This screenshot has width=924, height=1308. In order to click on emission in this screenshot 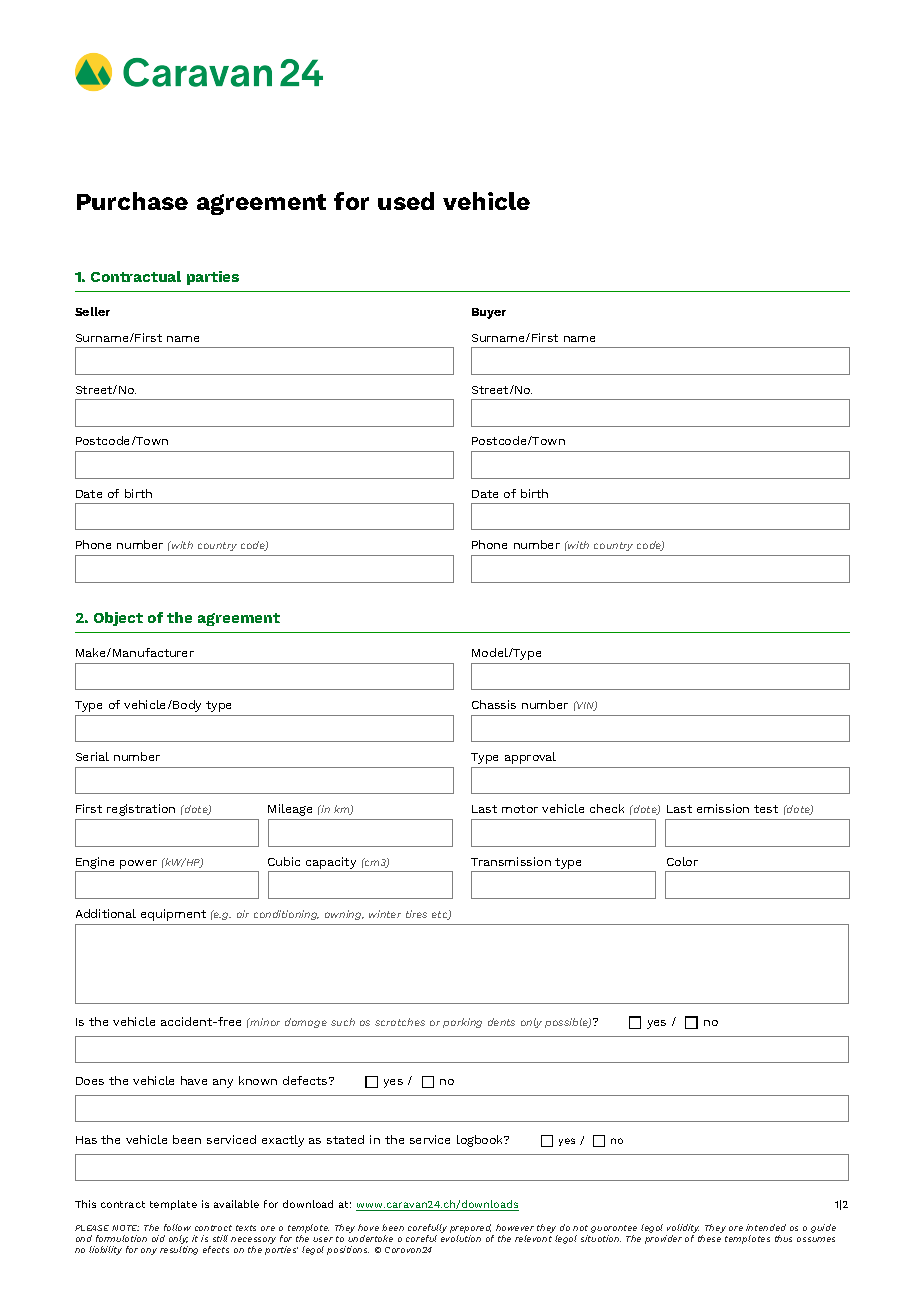, I will do `click(723, 808)`.
